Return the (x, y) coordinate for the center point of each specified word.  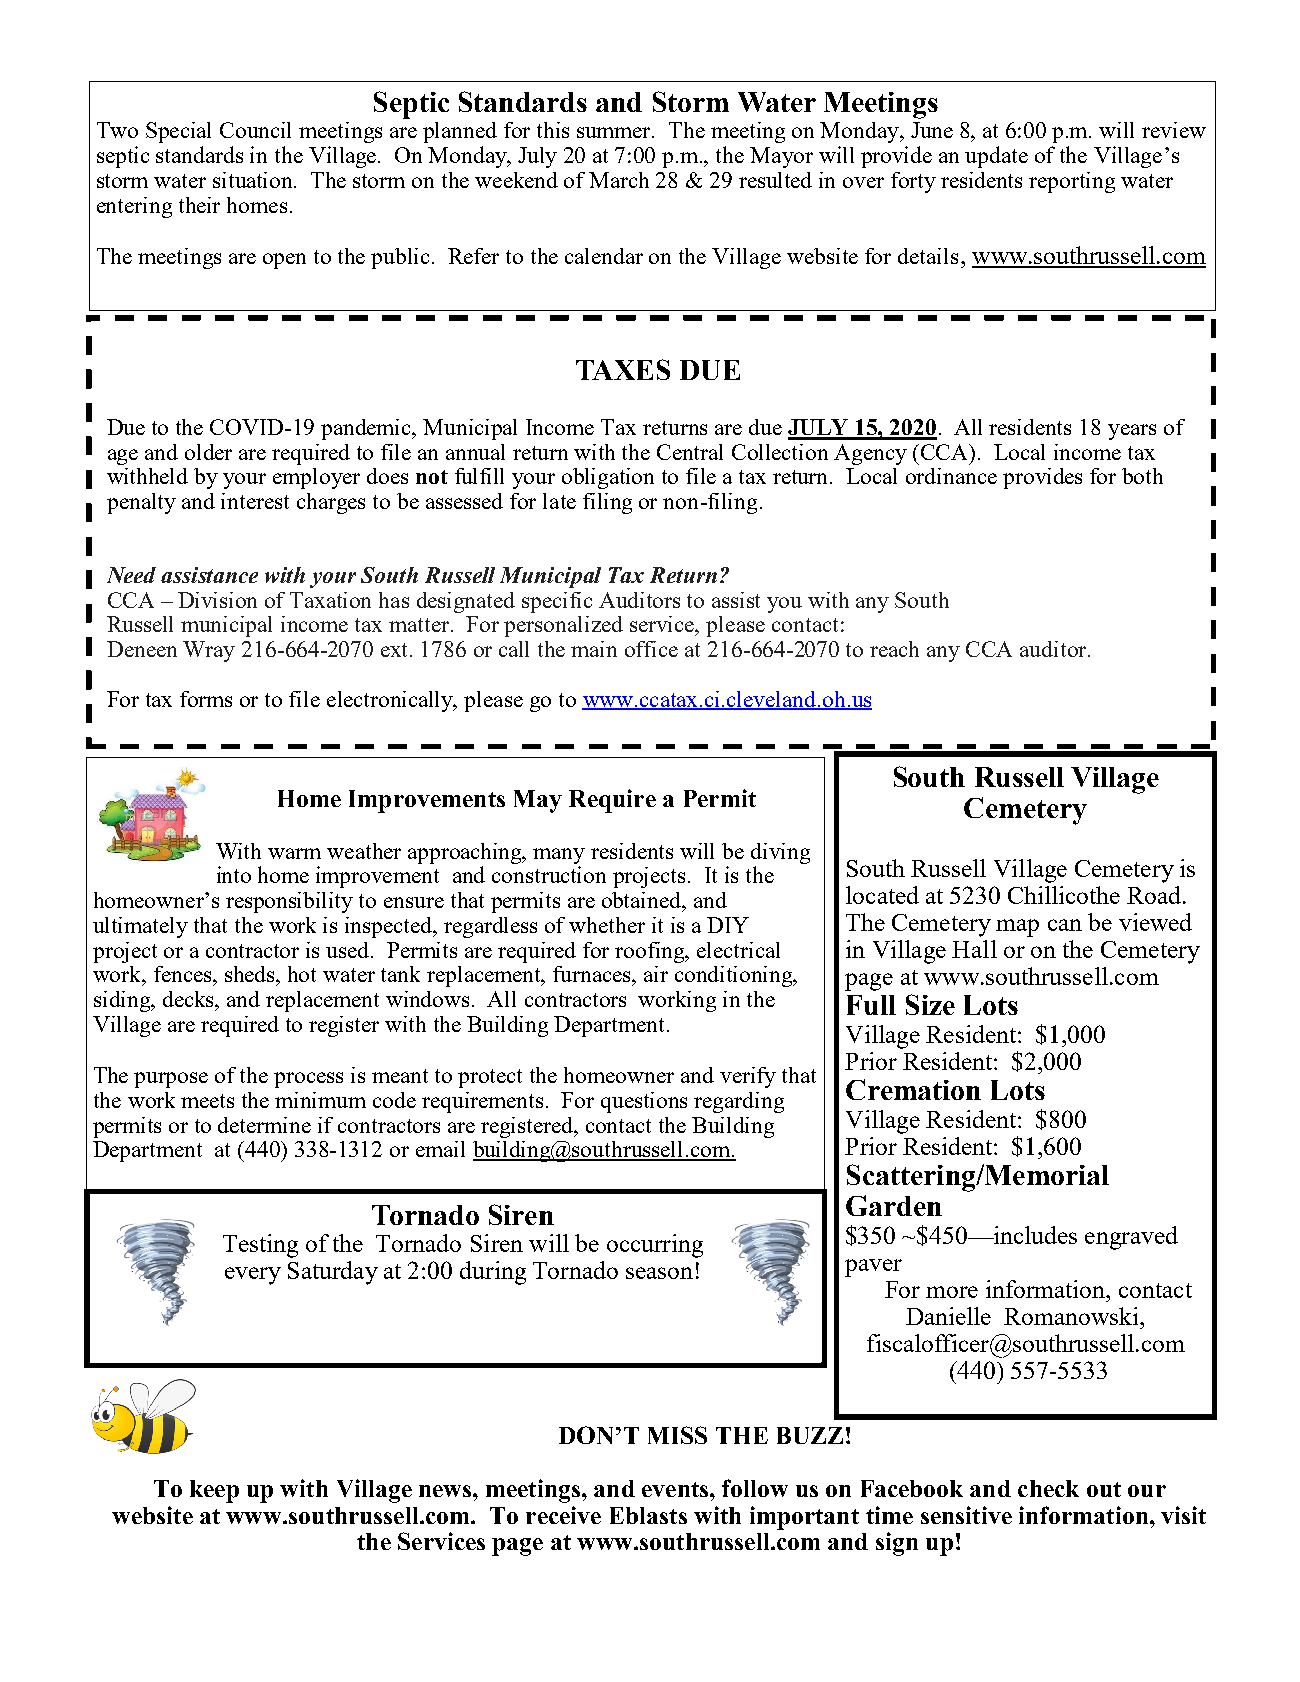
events (676, 1489)
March (619, 180)
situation (254, 180)
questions (644, 1102)
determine (264, 1125)
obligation (608, 478)
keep (214, 1491)
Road (1154, 895)
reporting (1072, 182)
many (559, 856)
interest (255, 501)
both (1142, 476)
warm (294, 853)
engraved (1131, 1238)
